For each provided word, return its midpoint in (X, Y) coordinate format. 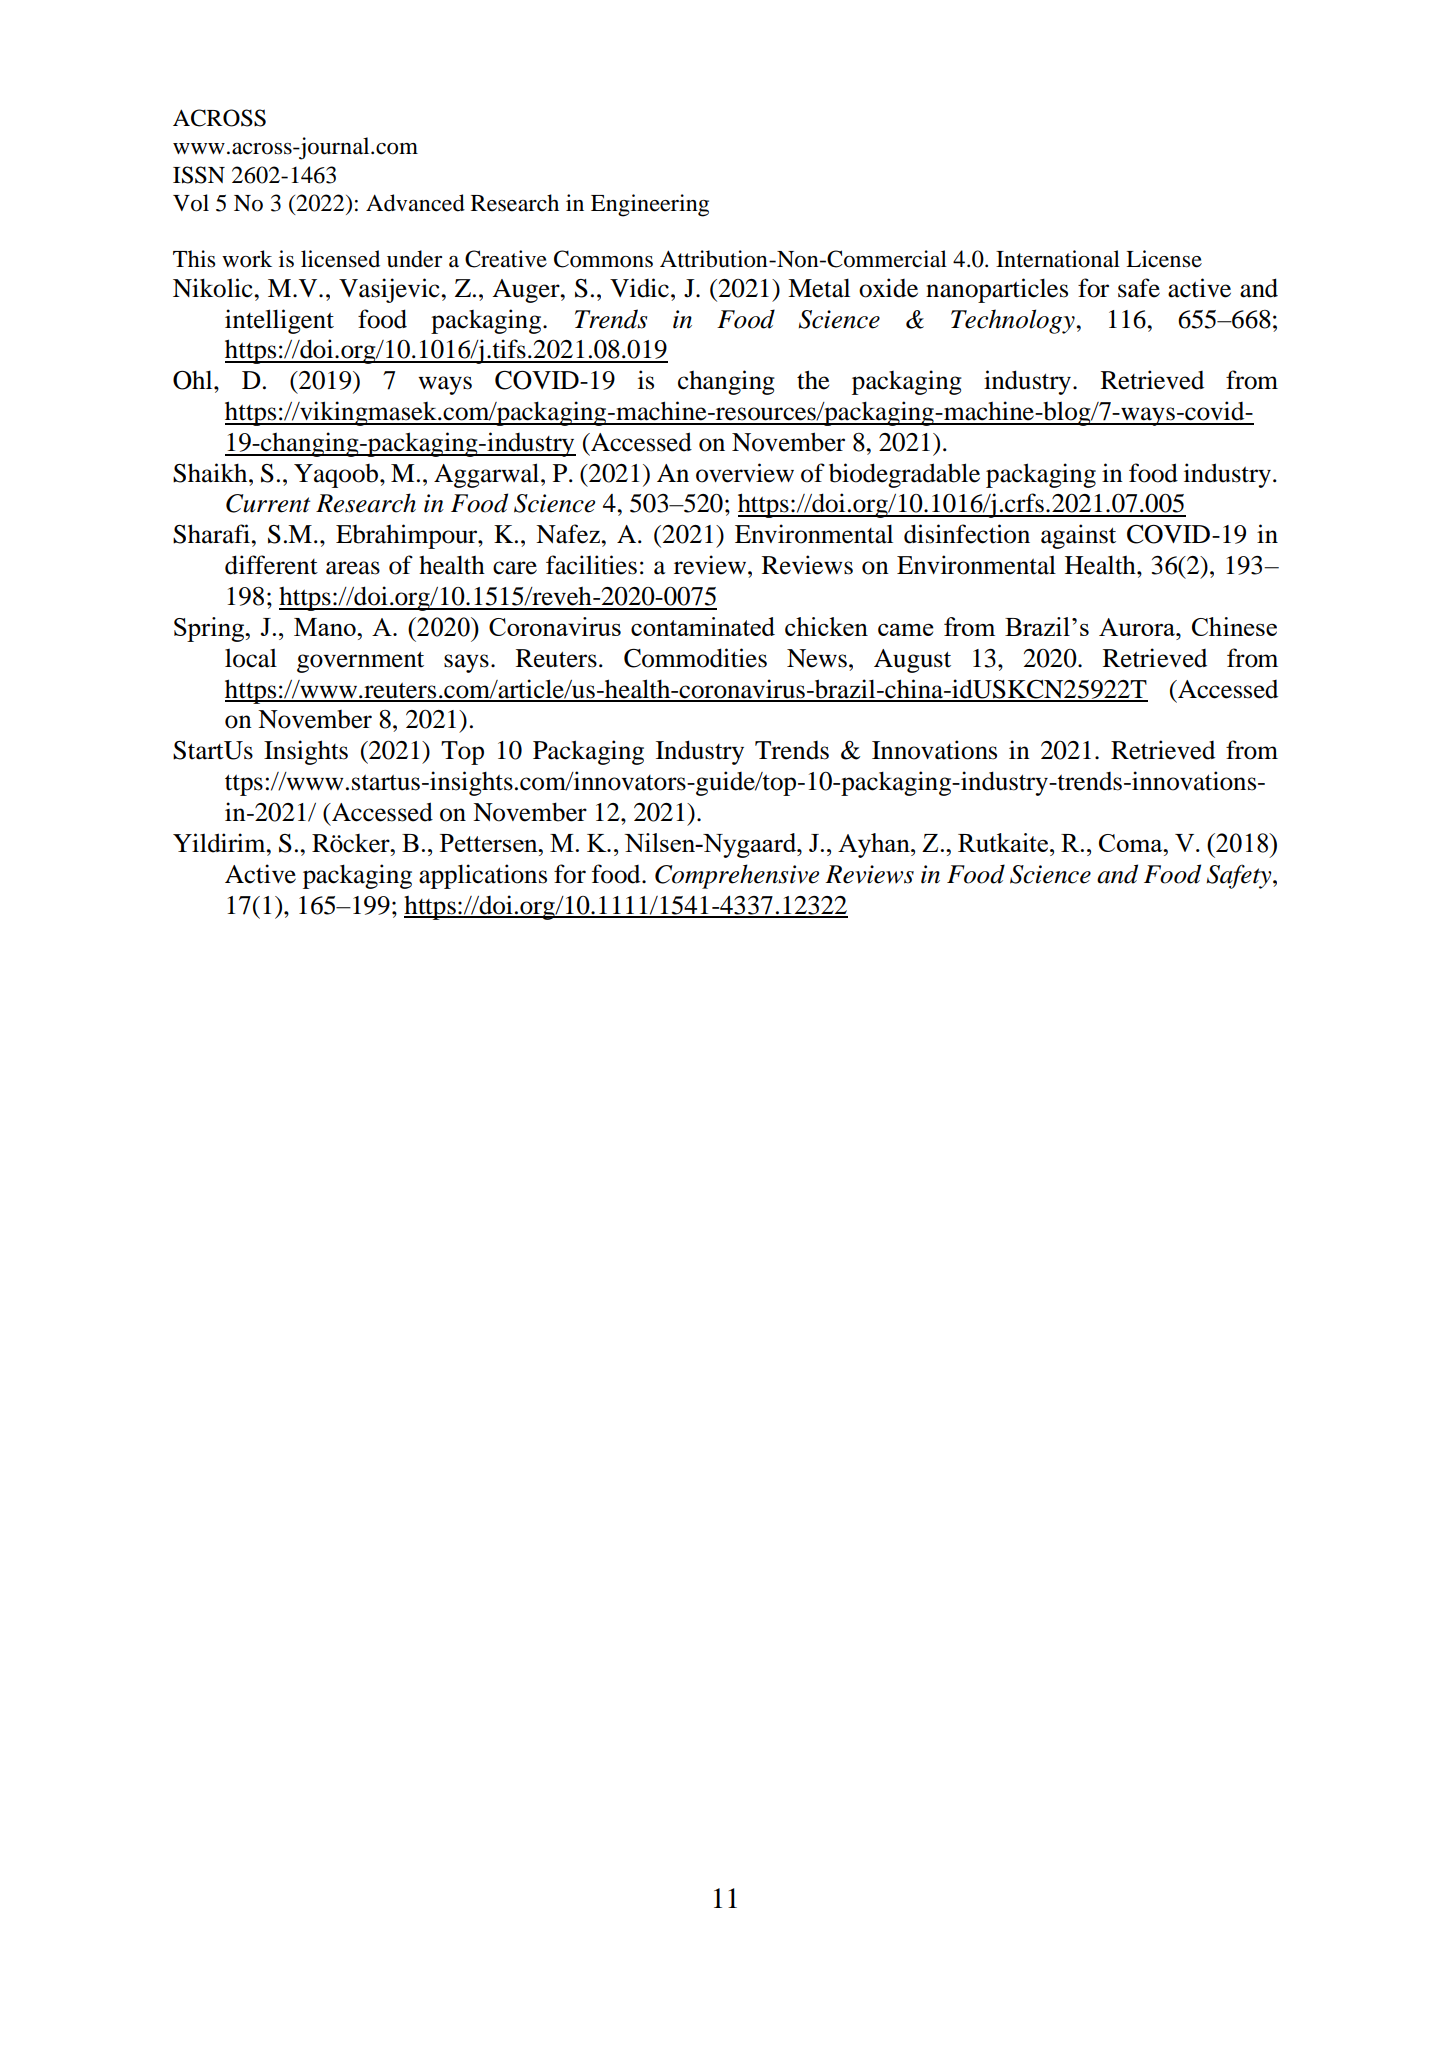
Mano (326, 627)
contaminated (703, 626)
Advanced (415, 203)
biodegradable (904, 475)
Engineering (650, 205)
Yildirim (220, 843)
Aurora (1138, 627)
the (813, 380)
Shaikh (211, 473)
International (1058, 259)
